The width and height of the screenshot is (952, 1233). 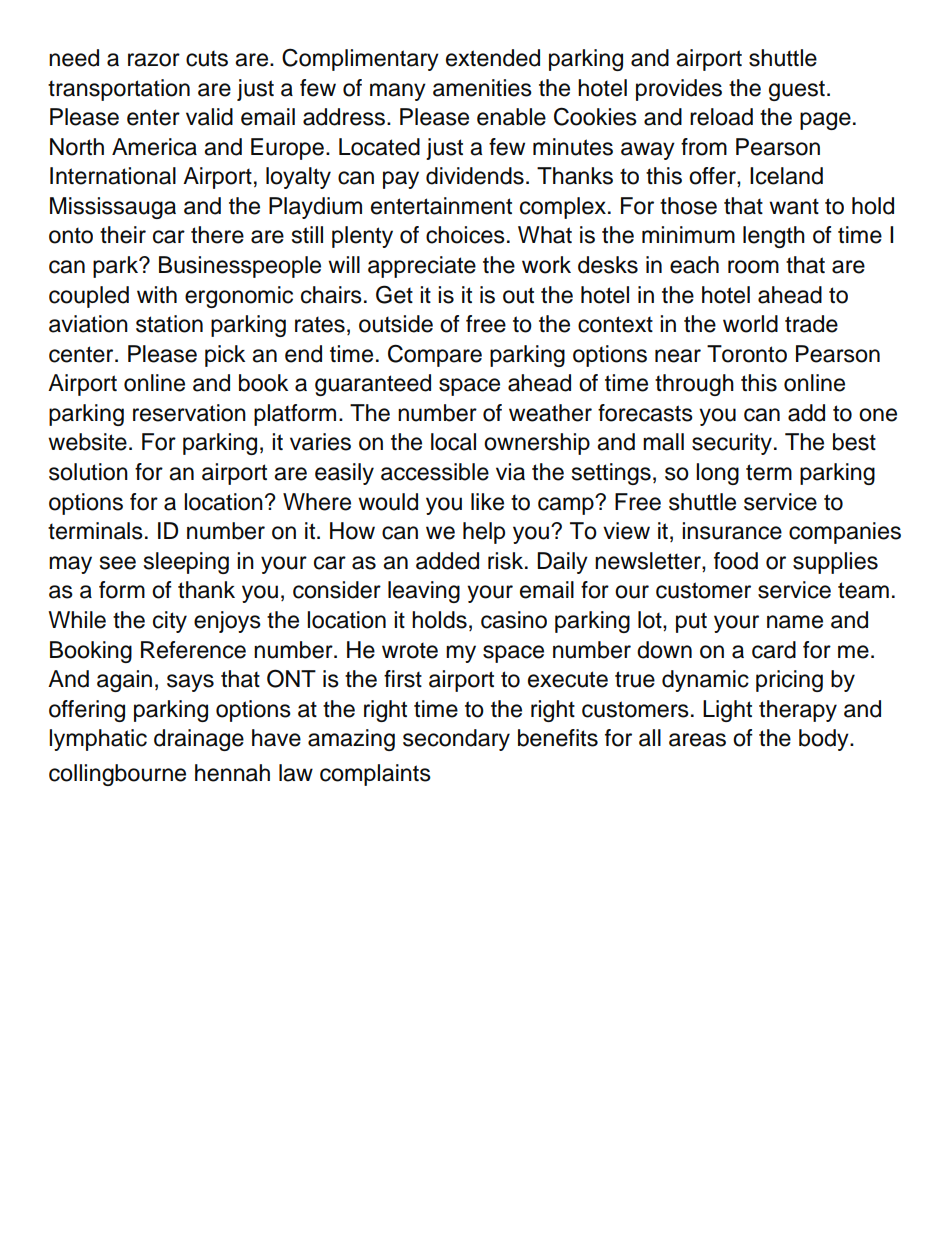 What do you see at coordinates (797, 90) in the screenshot?
I see `guest` at bounding box center [797, 90].
